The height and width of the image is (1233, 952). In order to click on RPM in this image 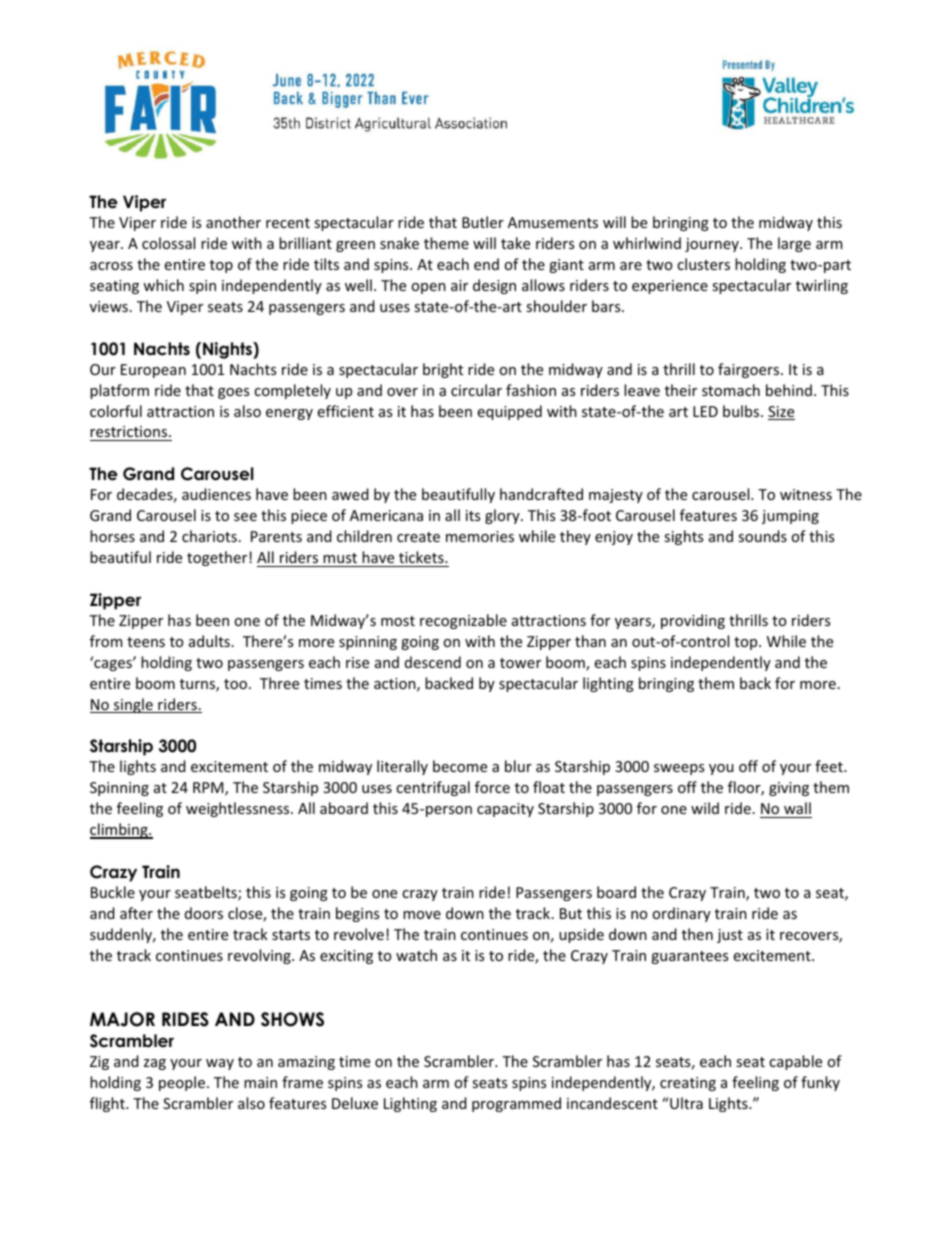, I will do `click(209, 789)`.
